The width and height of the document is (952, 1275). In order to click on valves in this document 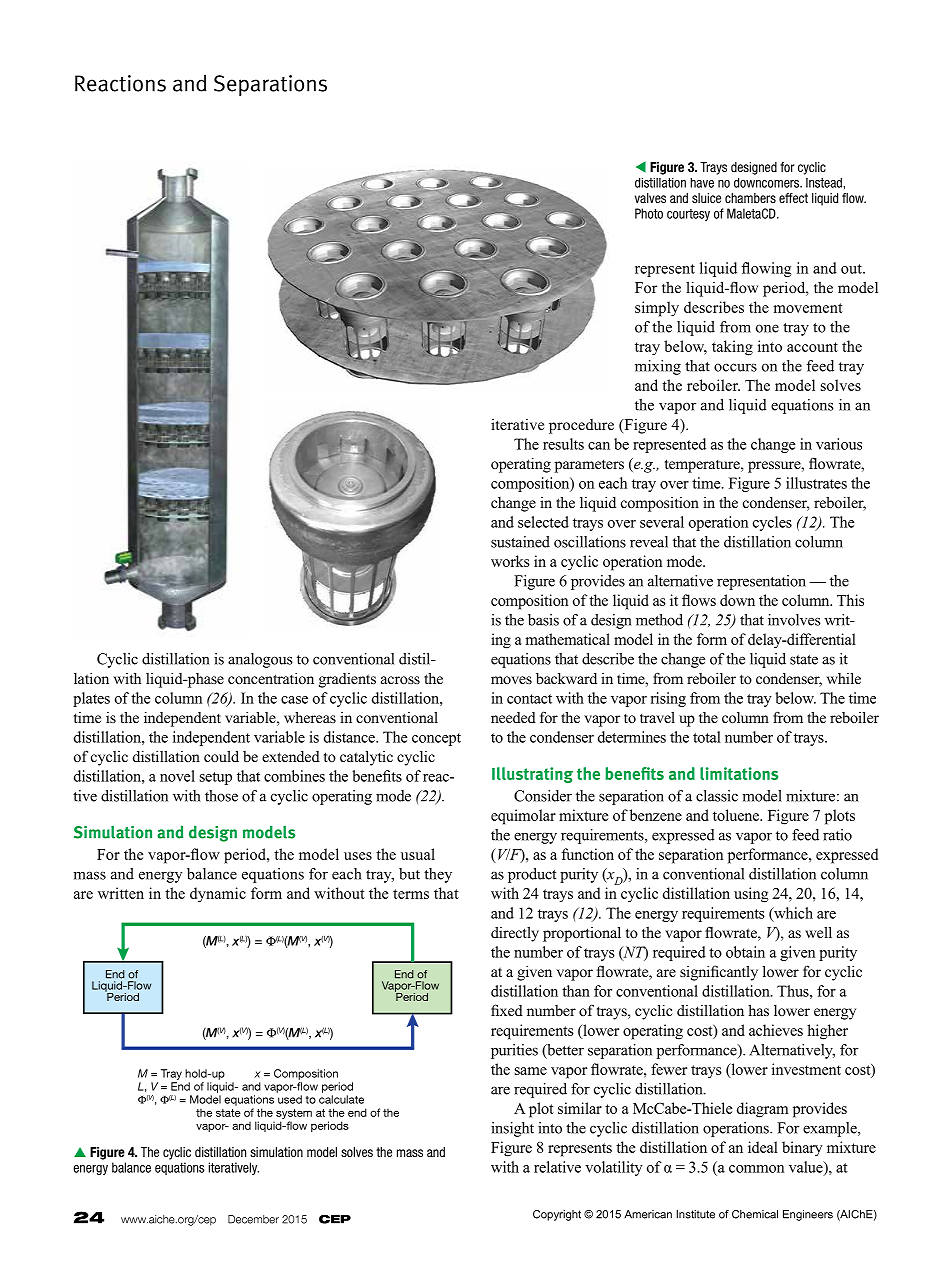, I will do `click(650, 198)`.
